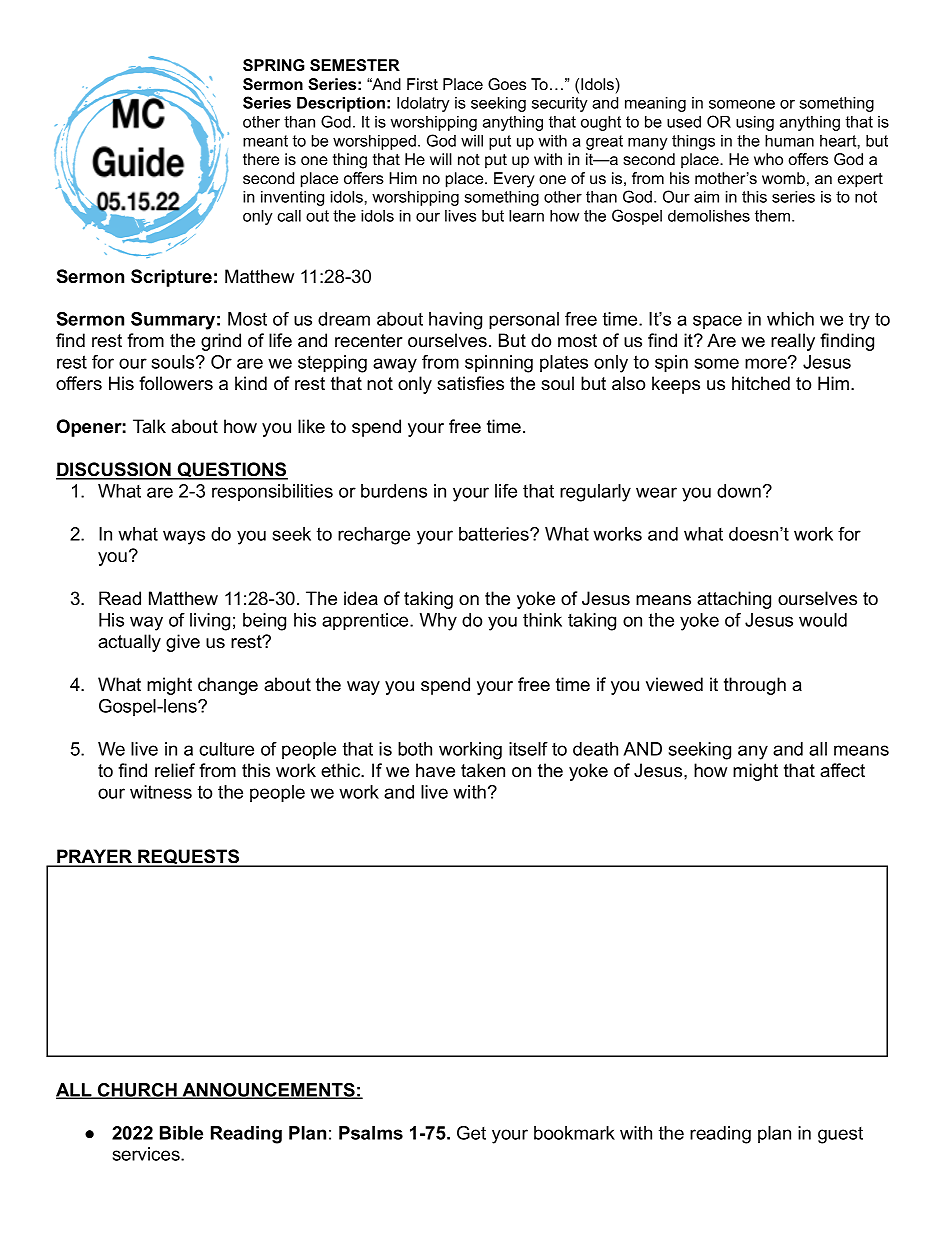  What do you see at coordinates (793, 342) in the screenshot?
I see `really` at bounding box center [793, 342].
